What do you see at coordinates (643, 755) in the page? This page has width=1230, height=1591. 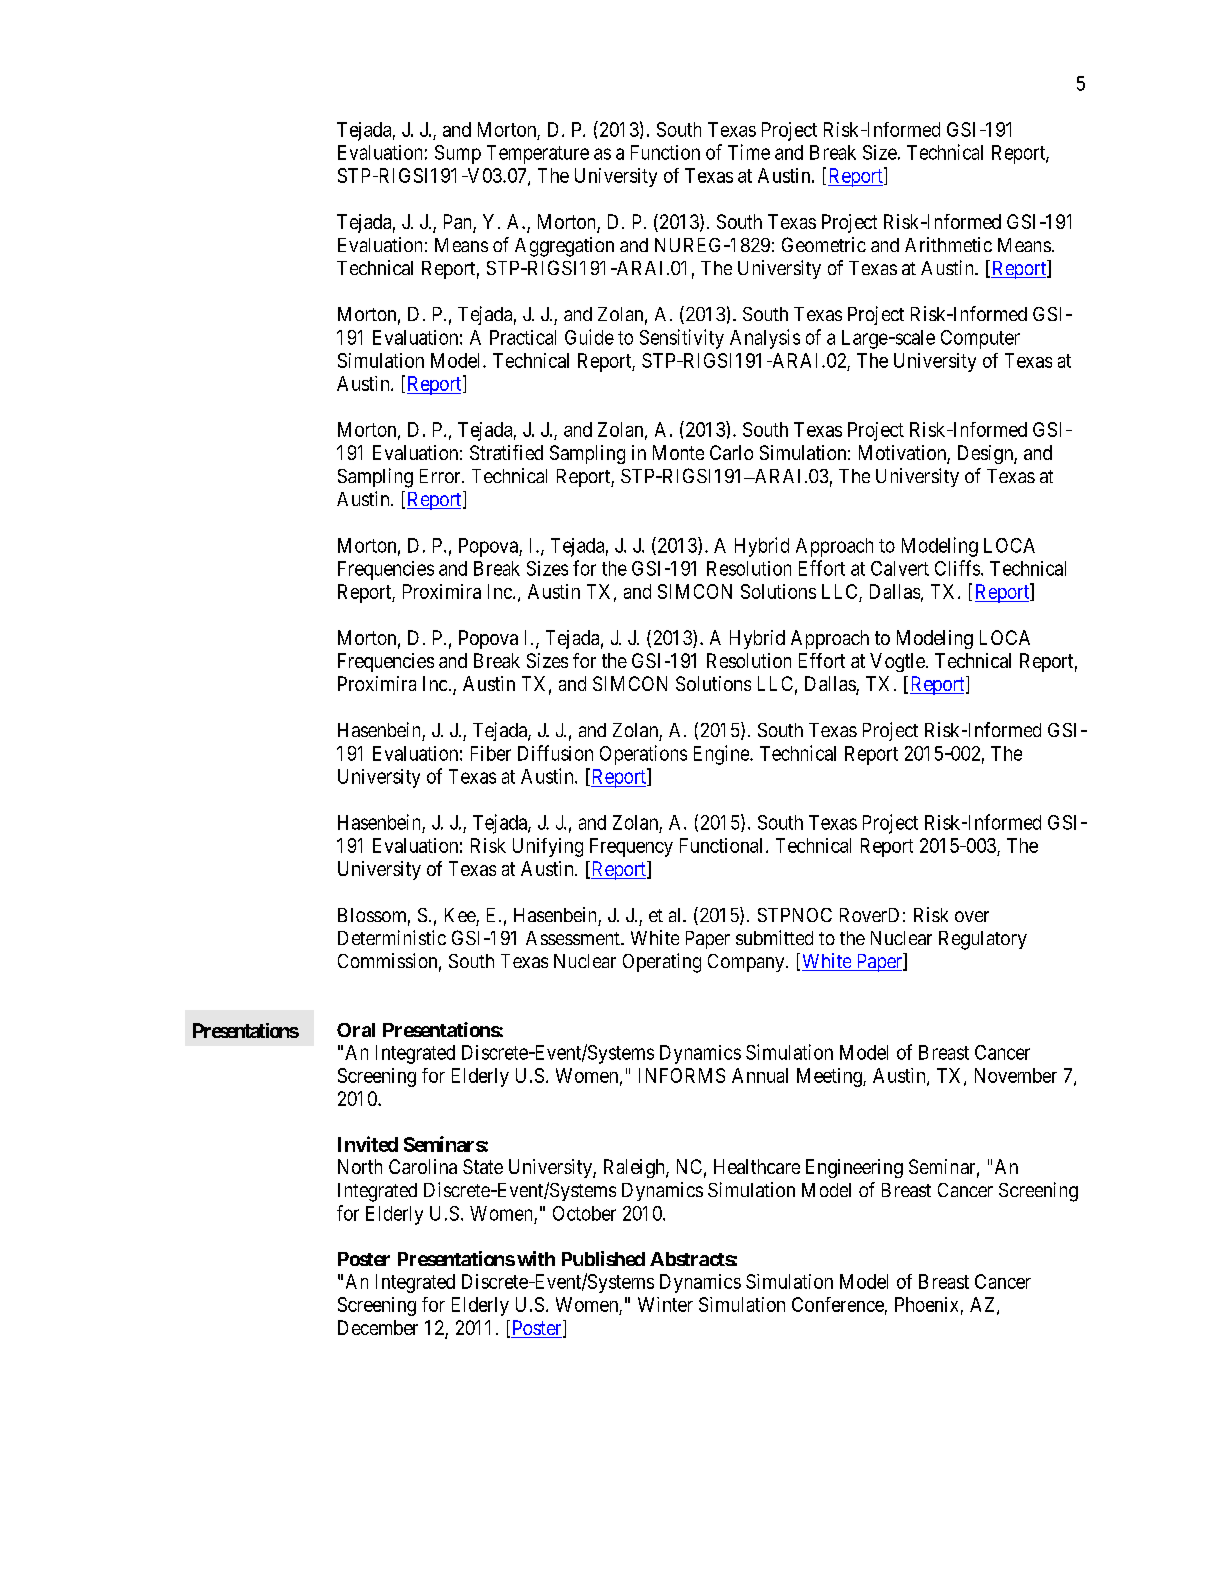 I see `Operations` at bounding box center [643, 755].
